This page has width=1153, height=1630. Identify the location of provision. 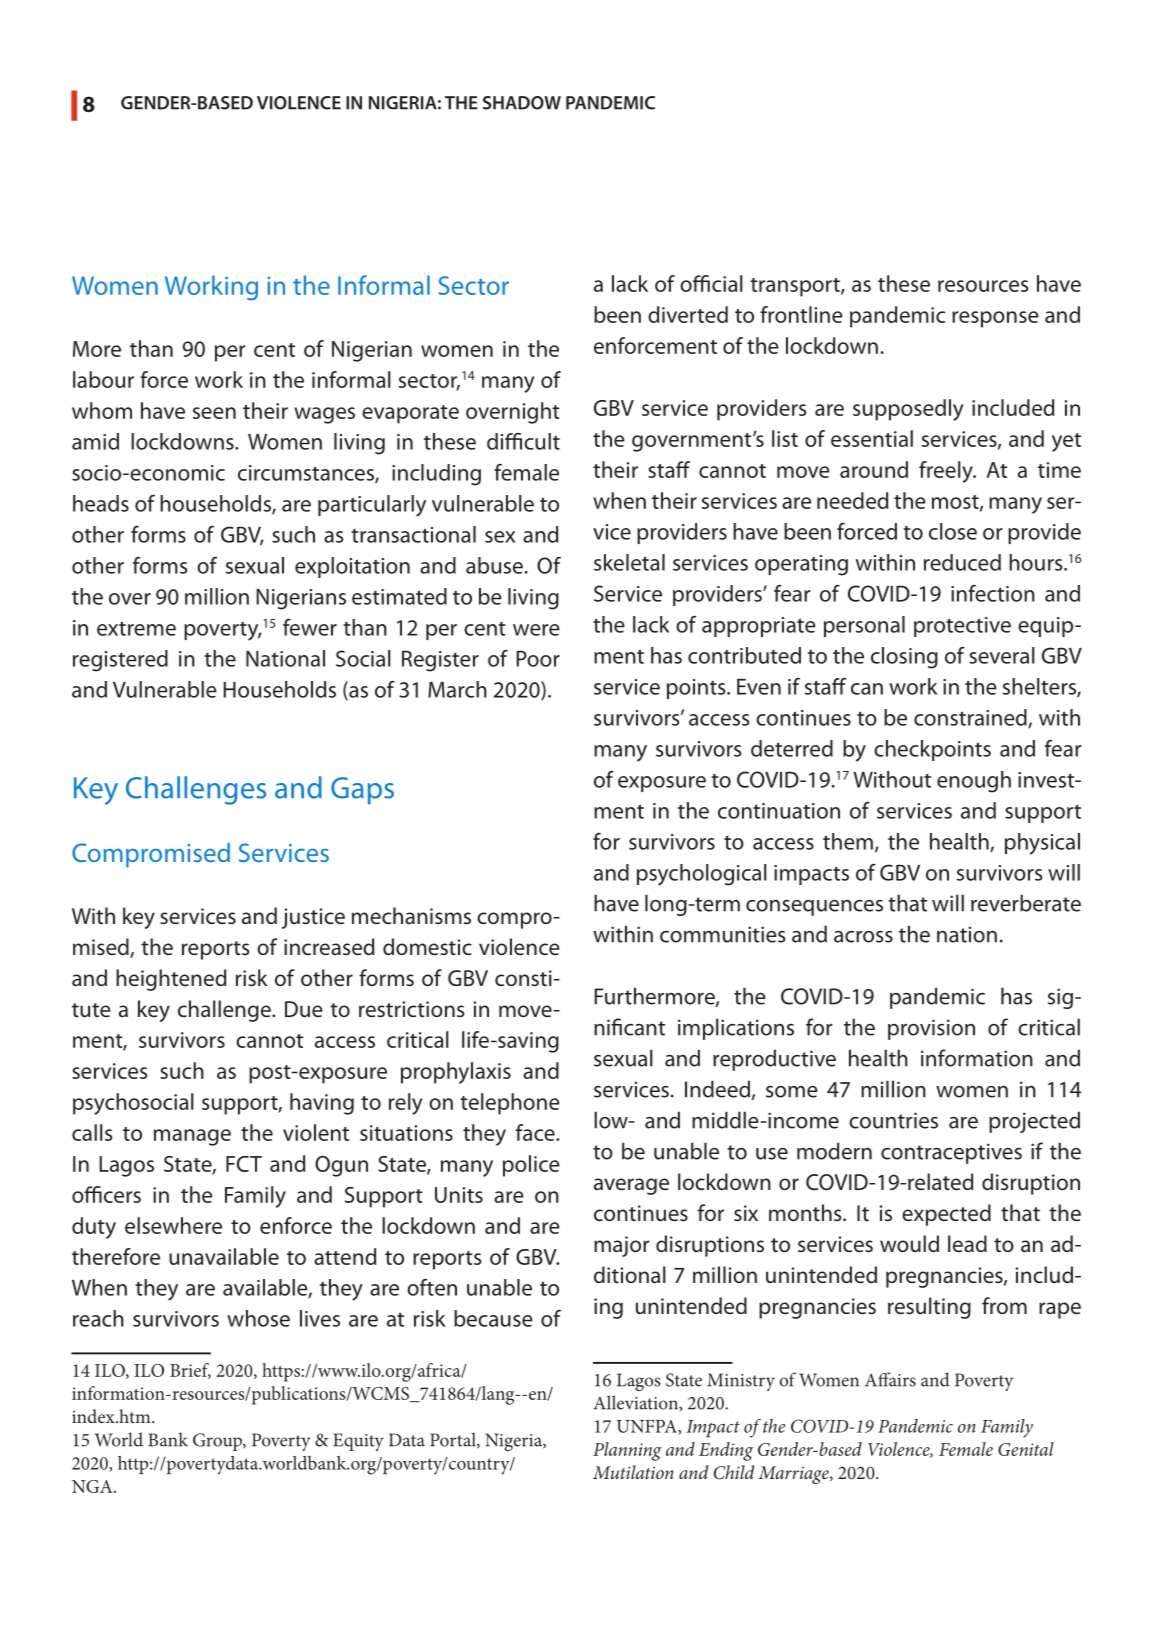
(931, 1029).
